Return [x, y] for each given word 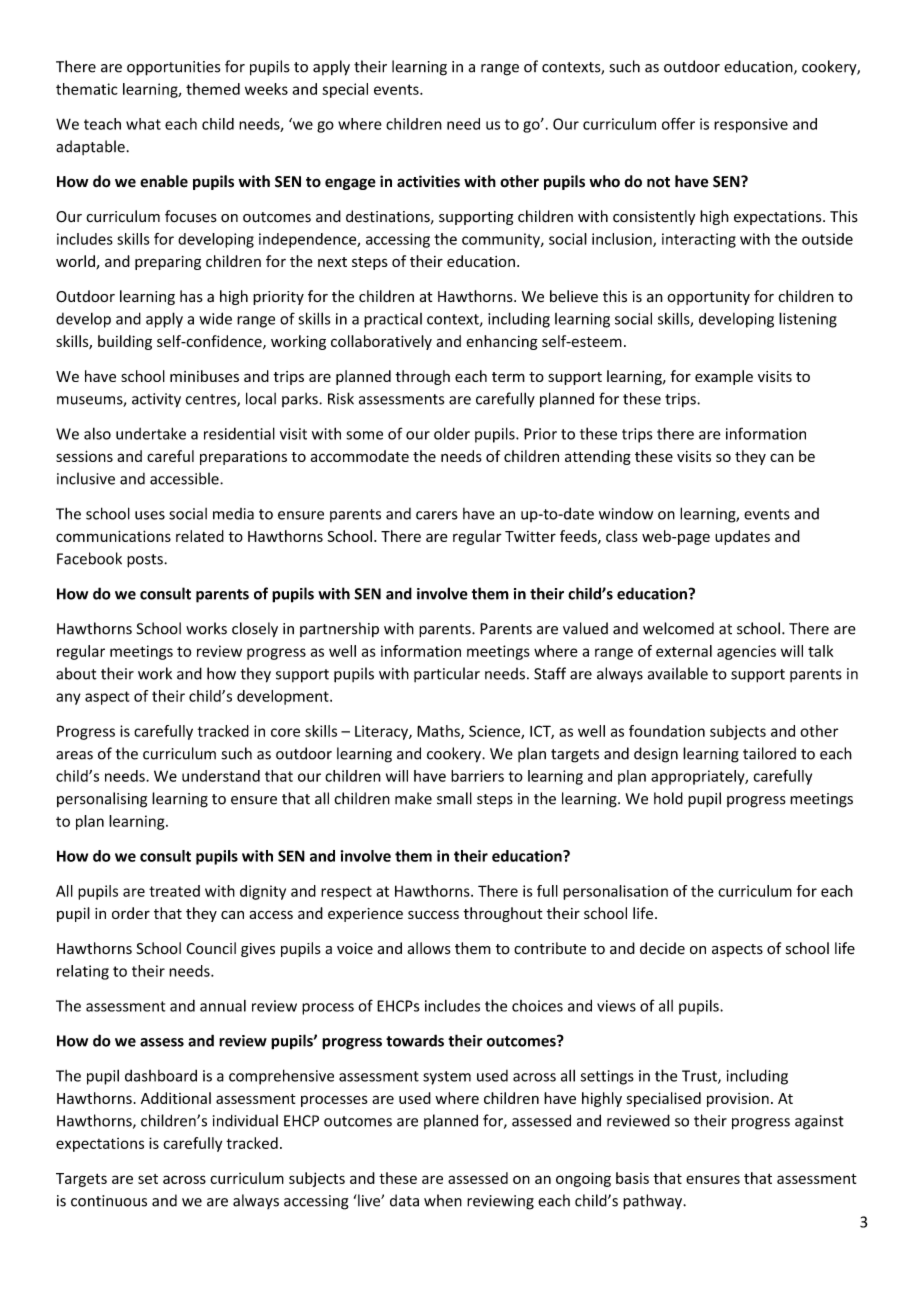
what [143, 124]
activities [428, 181]
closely [255, 630]
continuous [109, 1201]
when [443, 1200]
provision [738, 1100]
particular [447, 674]
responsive [751, 125]
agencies [746, 652]
